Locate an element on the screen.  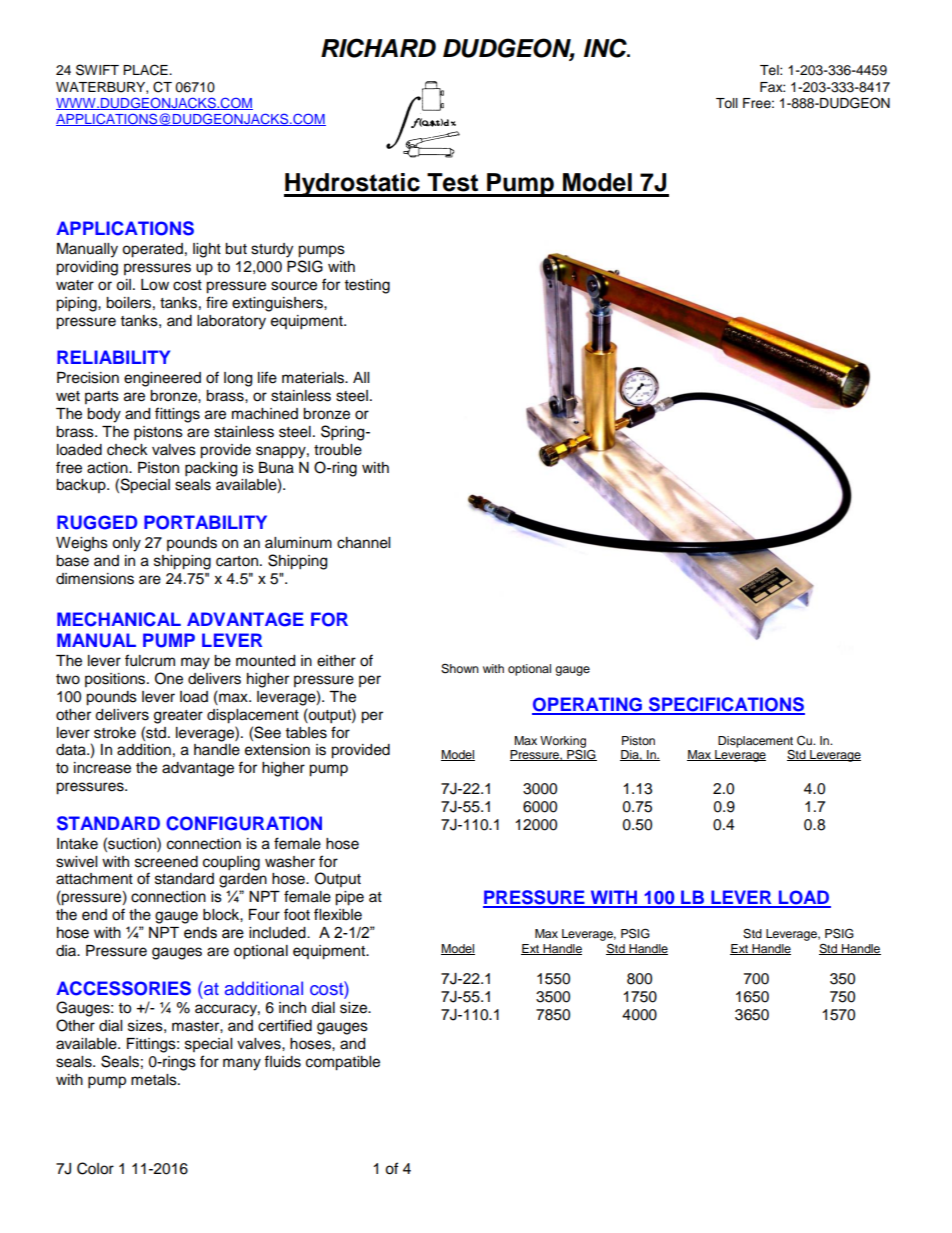
RICHARD is located at coordinates (378, 48).
